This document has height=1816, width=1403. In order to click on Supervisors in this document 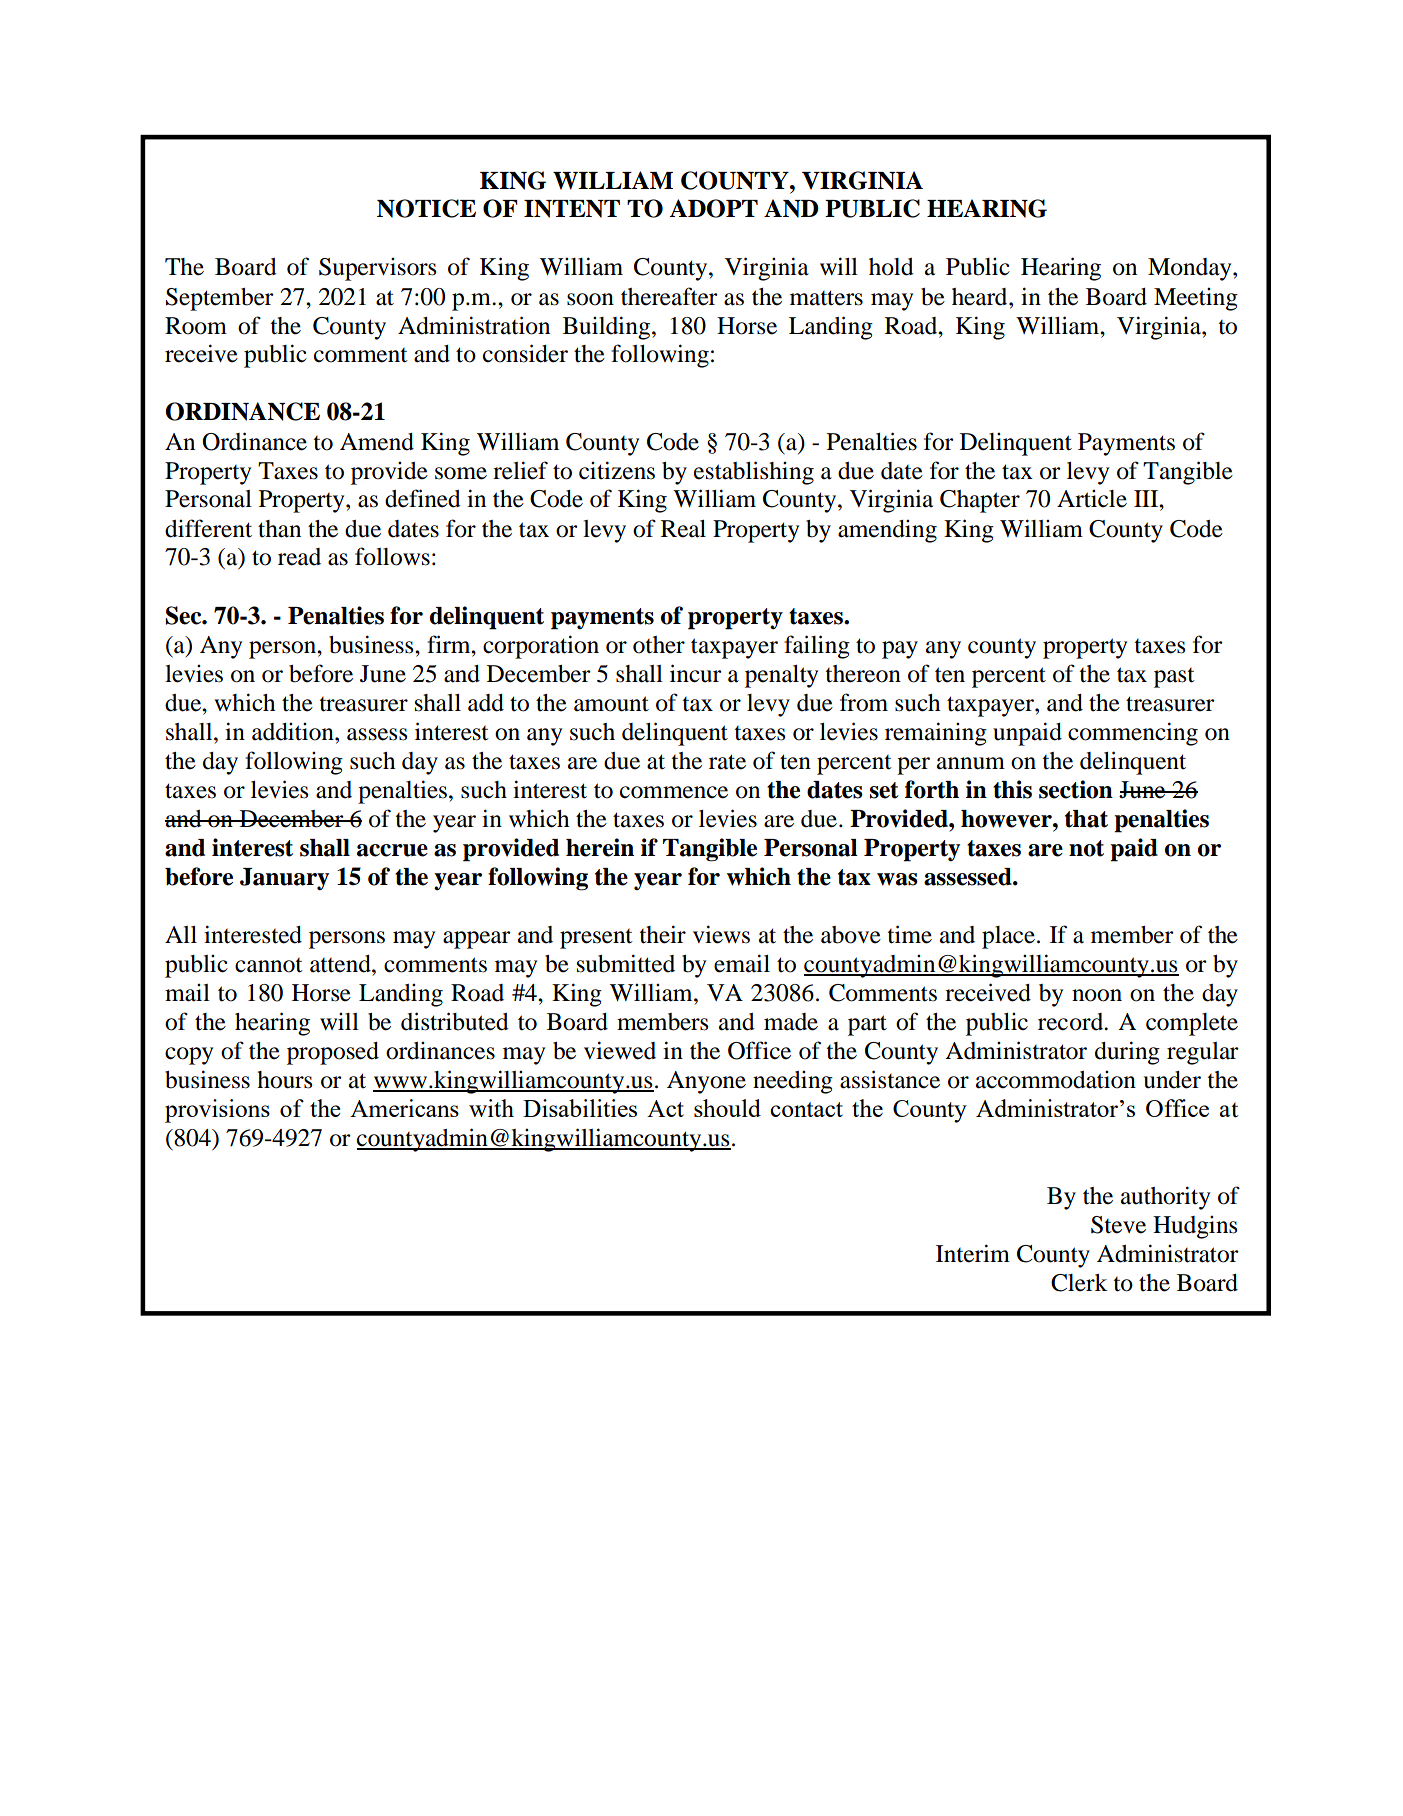, I will do `click(378, 269)`.
